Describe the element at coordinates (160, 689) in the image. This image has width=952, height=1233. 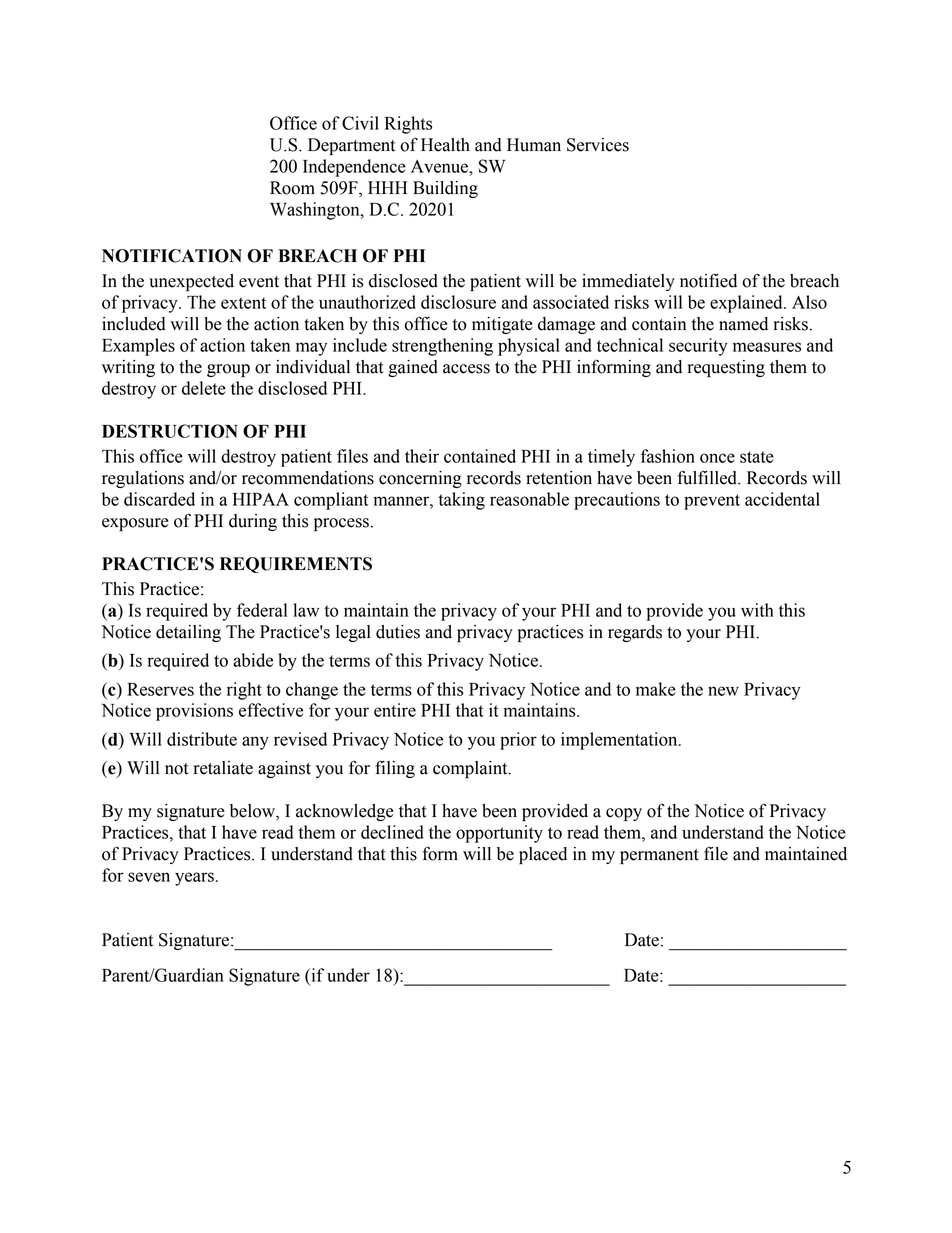
I see `Reserves` at that location.
